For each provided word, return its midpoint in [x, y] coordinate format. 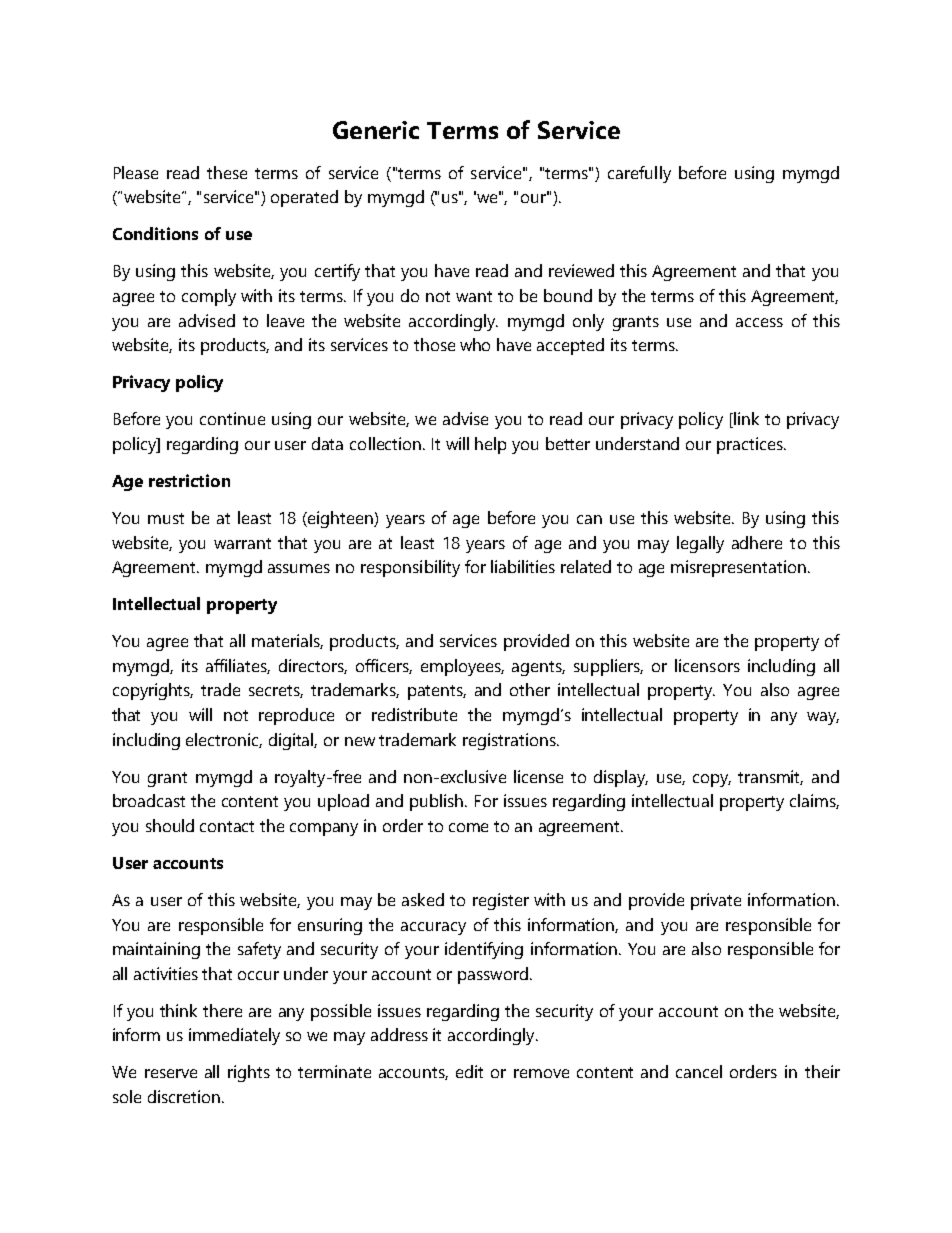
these [227, 172]
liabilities [523, 566]
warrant [242, 543]
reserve [171, 1073]
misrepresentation [740, 568]
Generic [376, 130]
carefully [639, 174]
